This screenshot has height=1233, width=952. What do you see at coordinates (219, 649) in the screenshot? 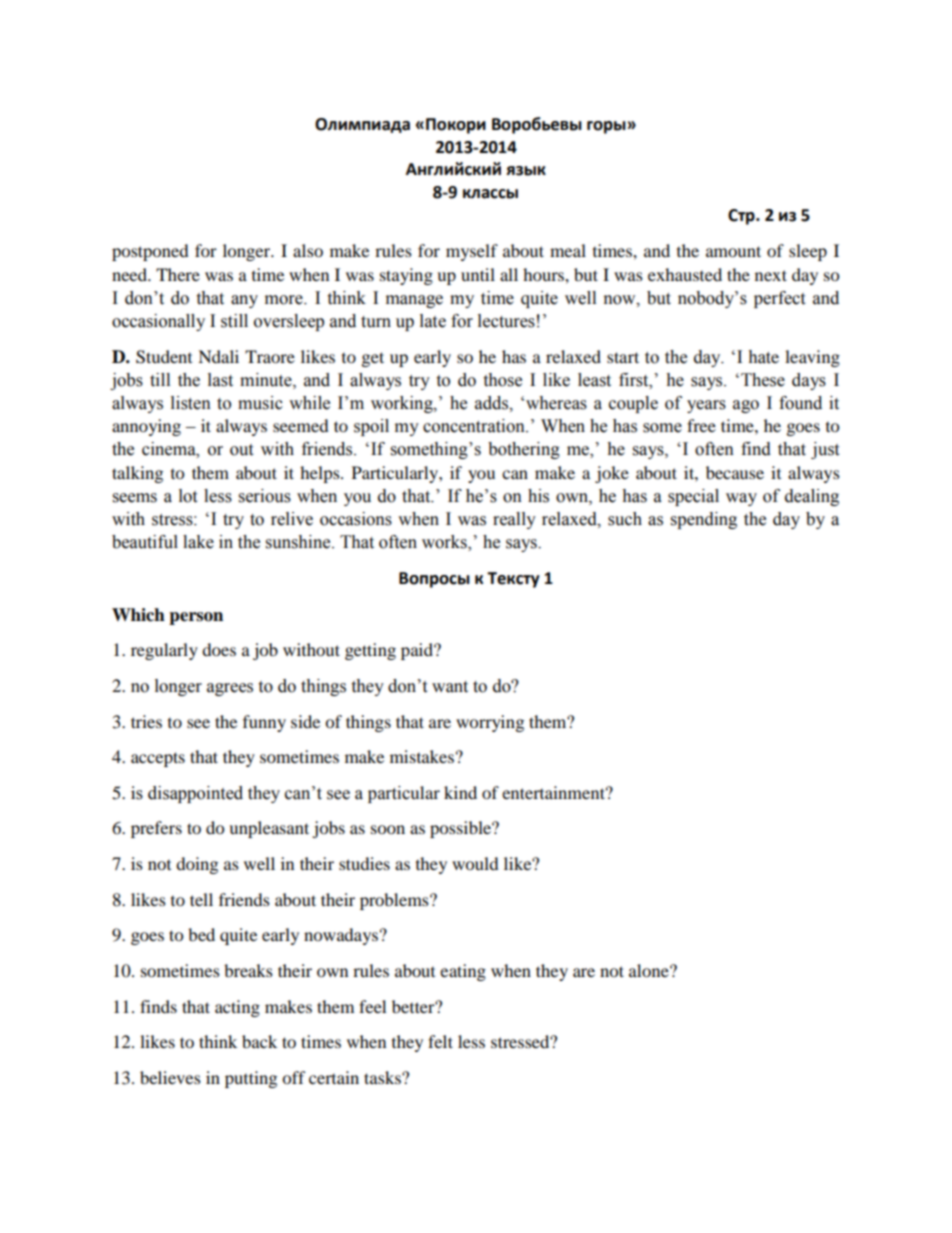
I see `does` at bounding box center [219, 649].
